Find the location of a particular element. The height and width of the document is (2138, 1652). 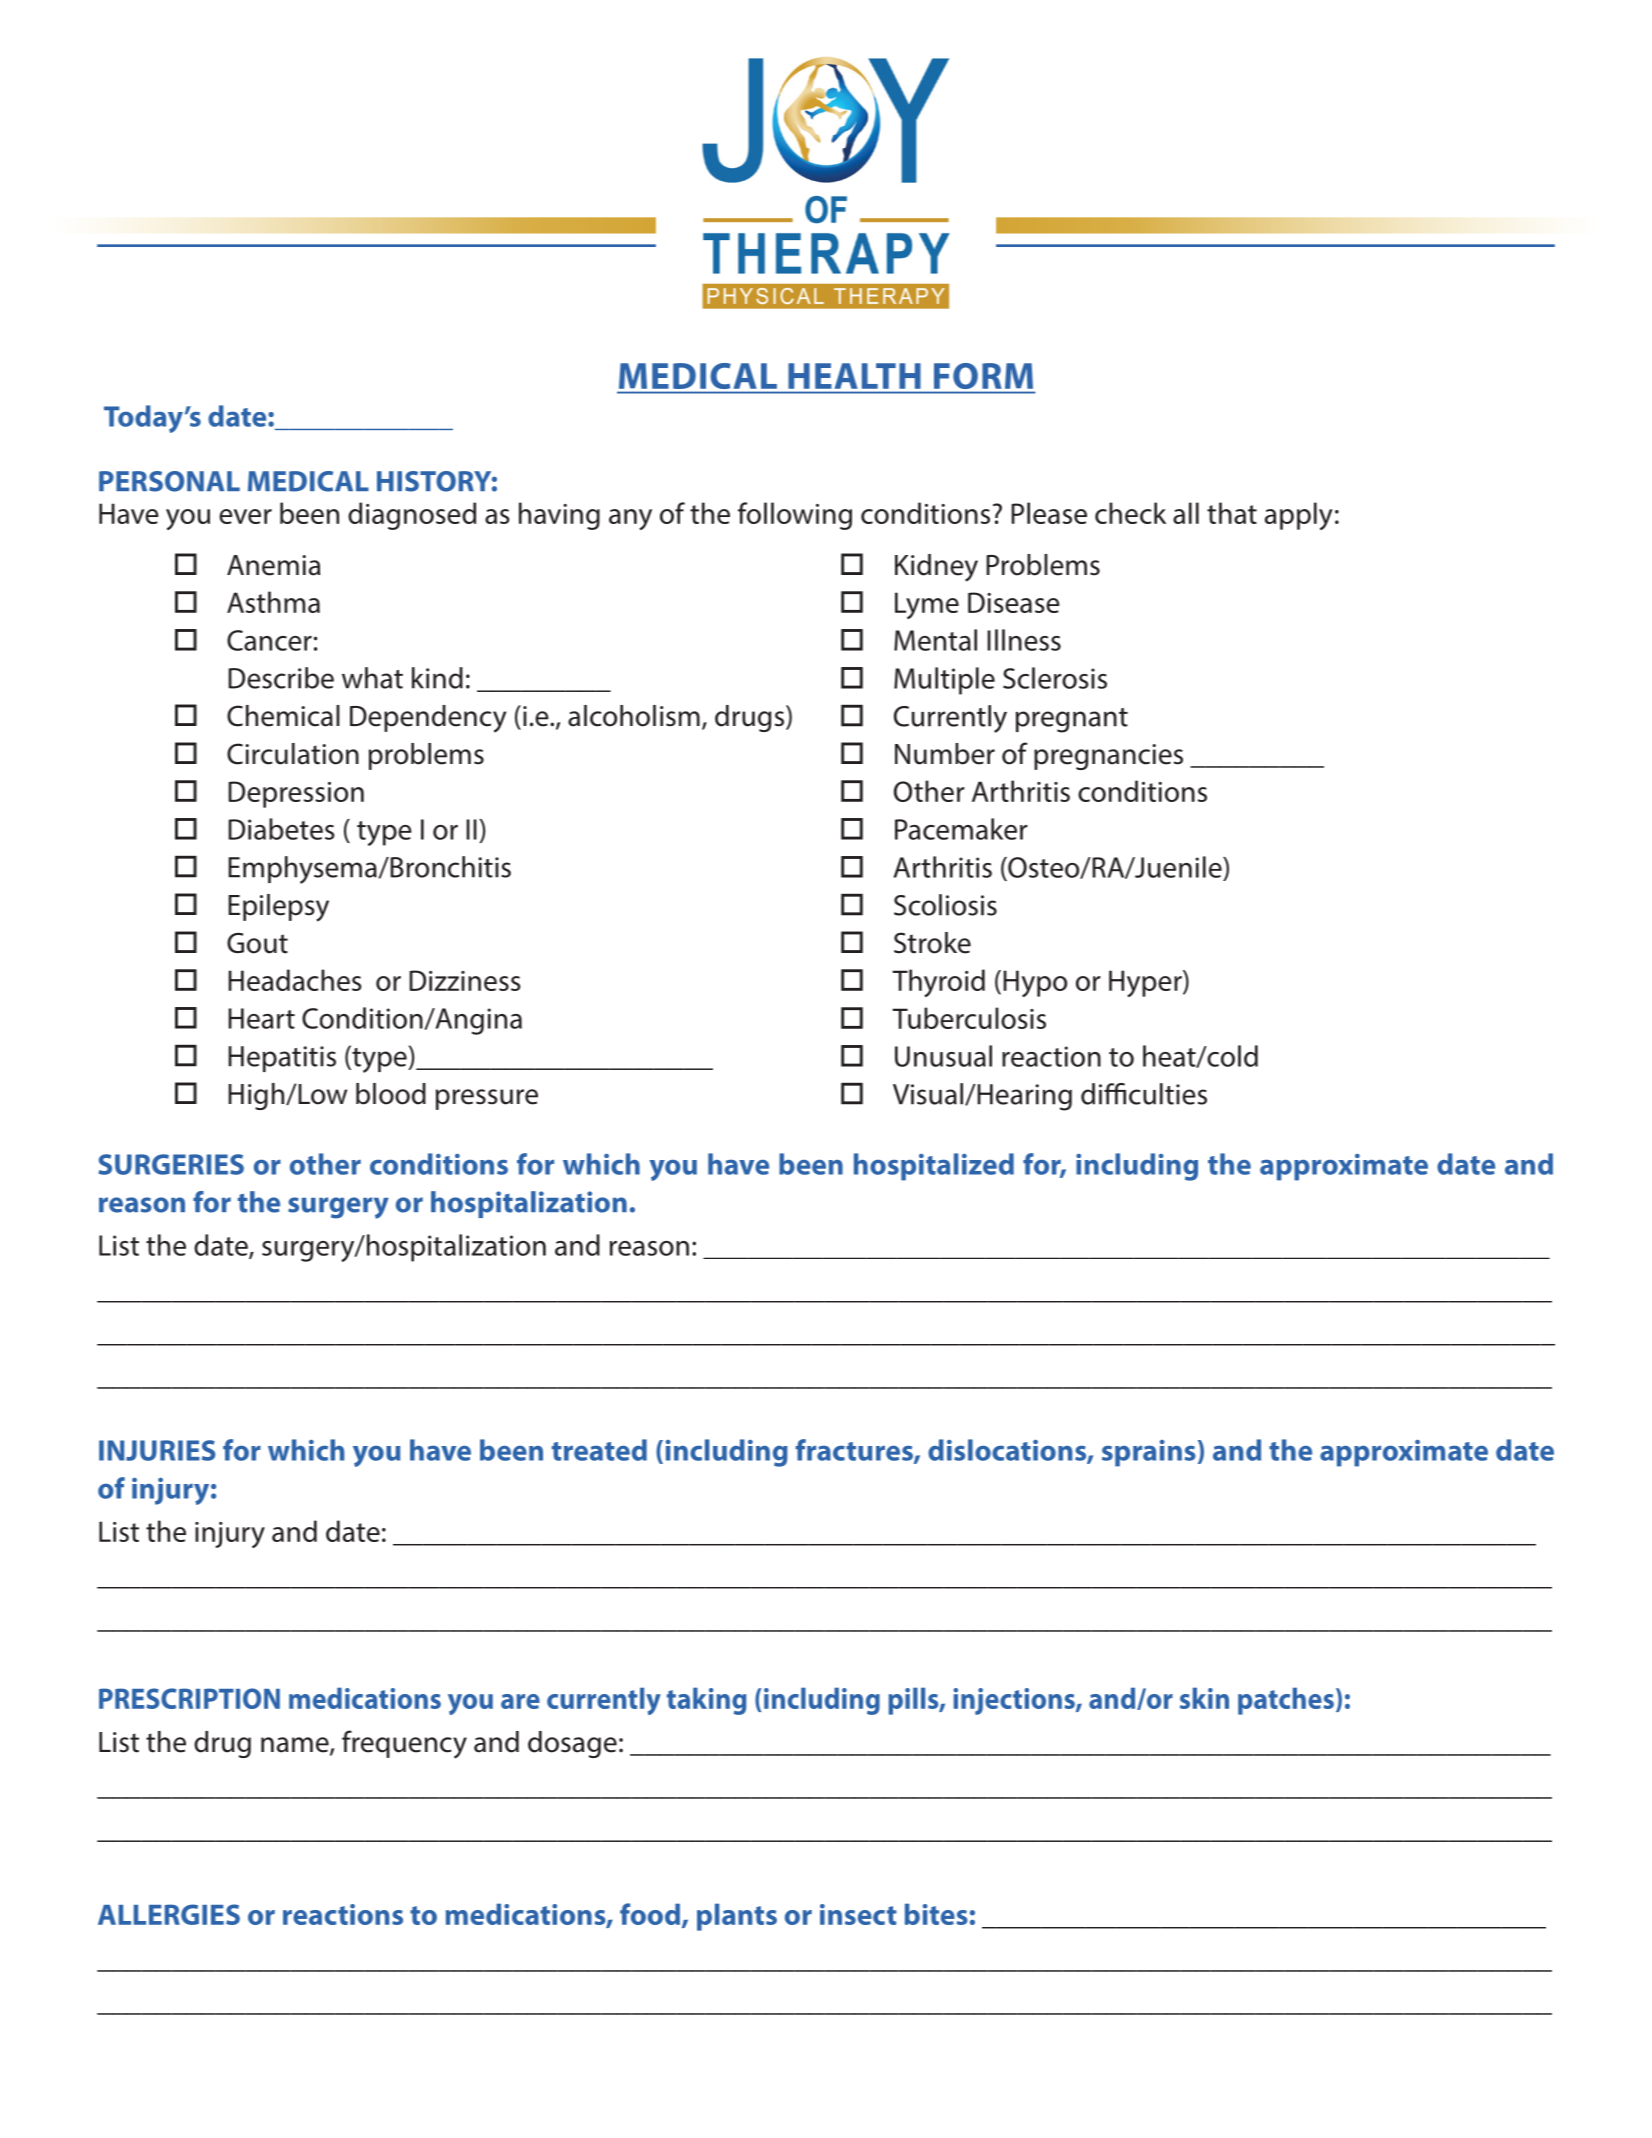

INJURIES is located at coordinates (157, 1450).
